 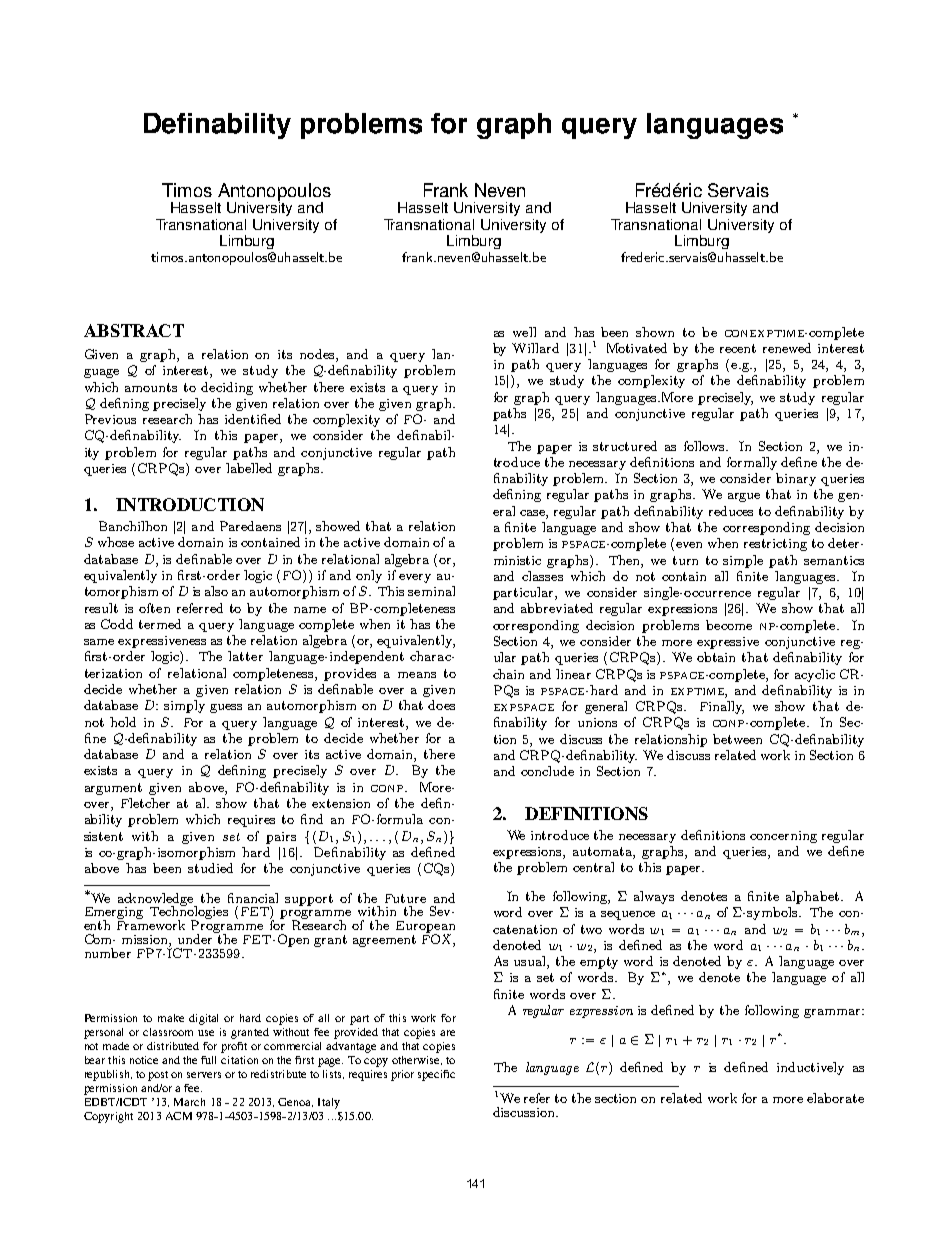 I want to click on ABSTRACT, so click(x=134, y=330).
